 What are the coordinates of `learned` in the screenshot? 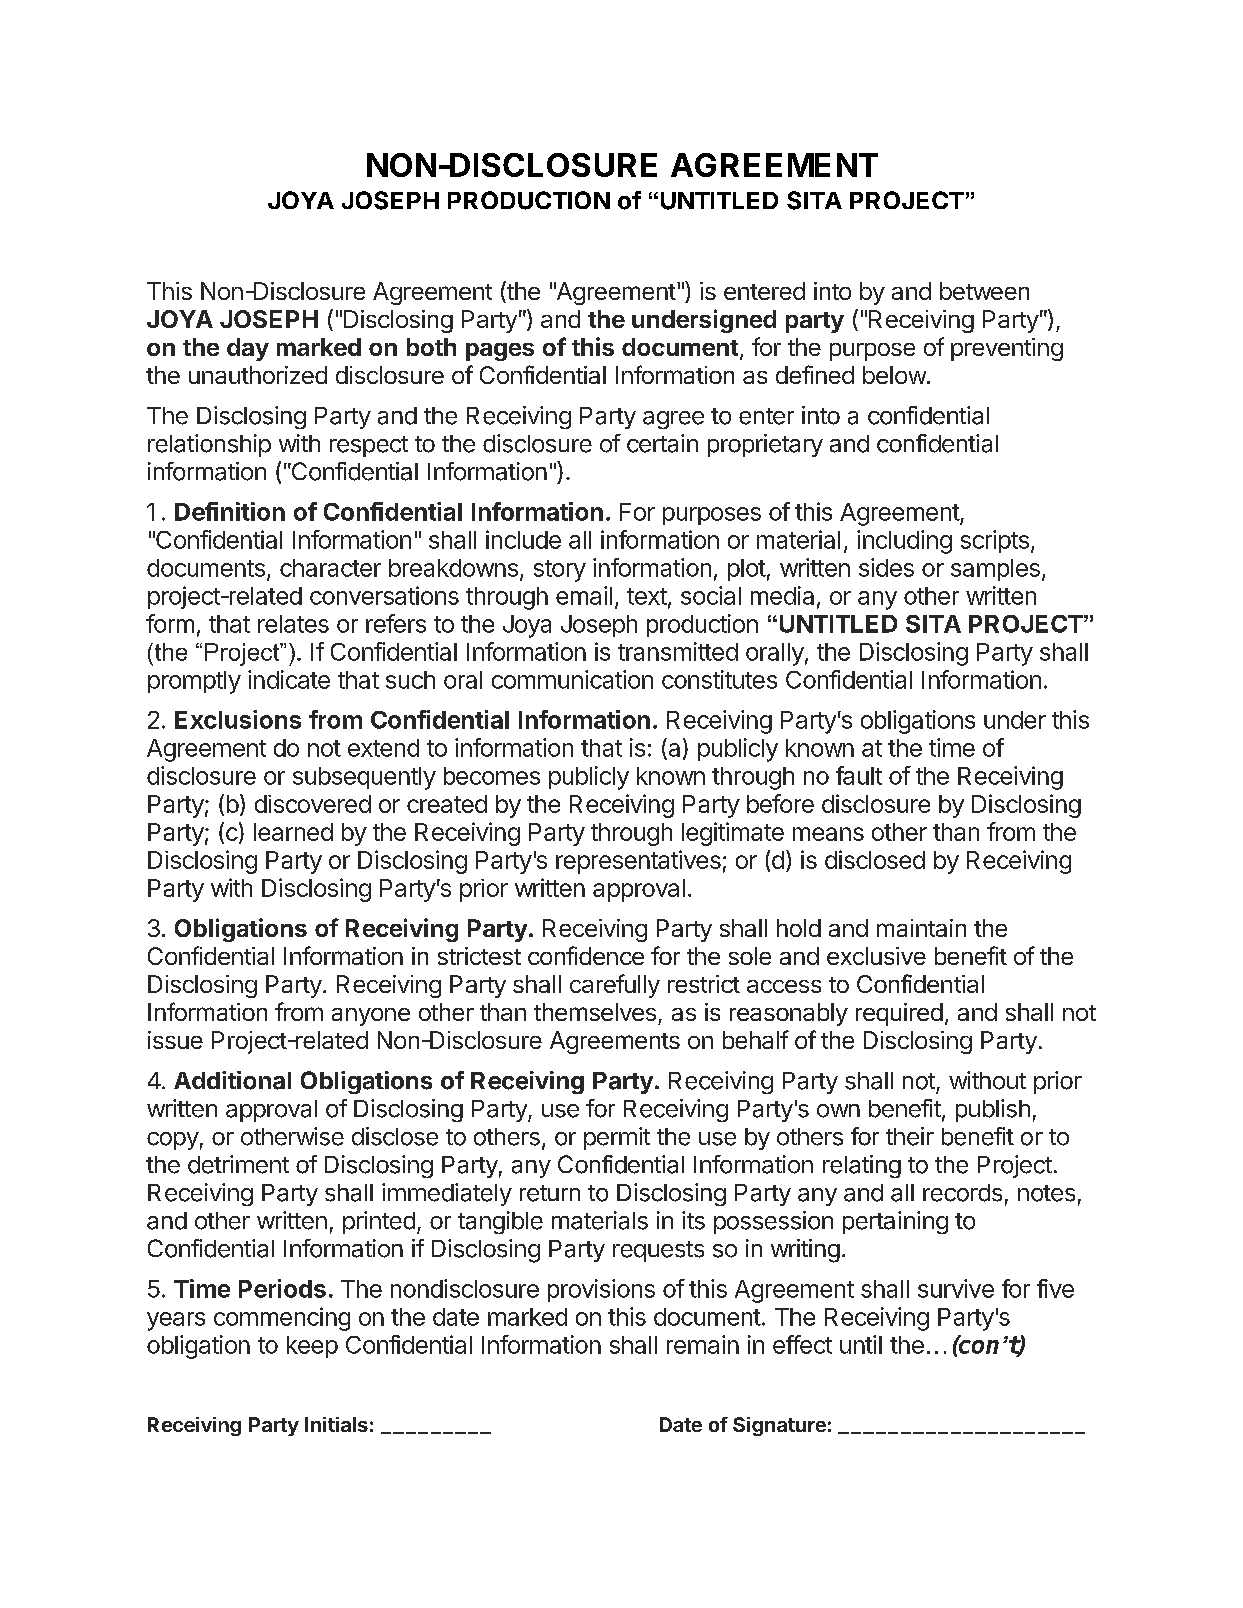 It's located at (293, 832).
